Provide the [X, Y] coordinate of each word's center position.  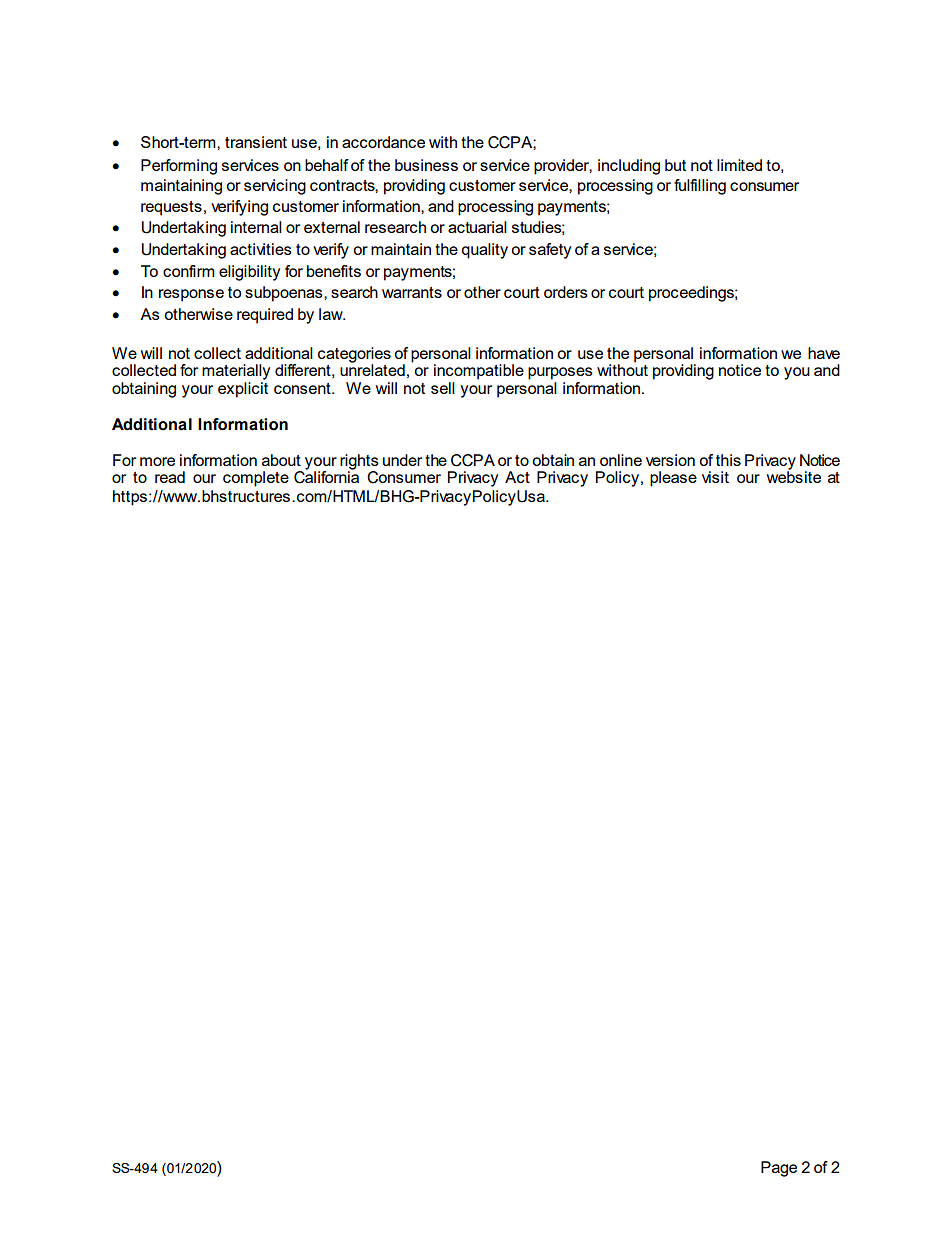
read [170, 477]
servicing [275, 187]
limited [739, 165]
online [621, 460]
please [673, 479]
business [426, 165]
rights [359, 463]
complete [256, 479]
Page [779, 1169]
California [326, 476]
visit [715, 477]
